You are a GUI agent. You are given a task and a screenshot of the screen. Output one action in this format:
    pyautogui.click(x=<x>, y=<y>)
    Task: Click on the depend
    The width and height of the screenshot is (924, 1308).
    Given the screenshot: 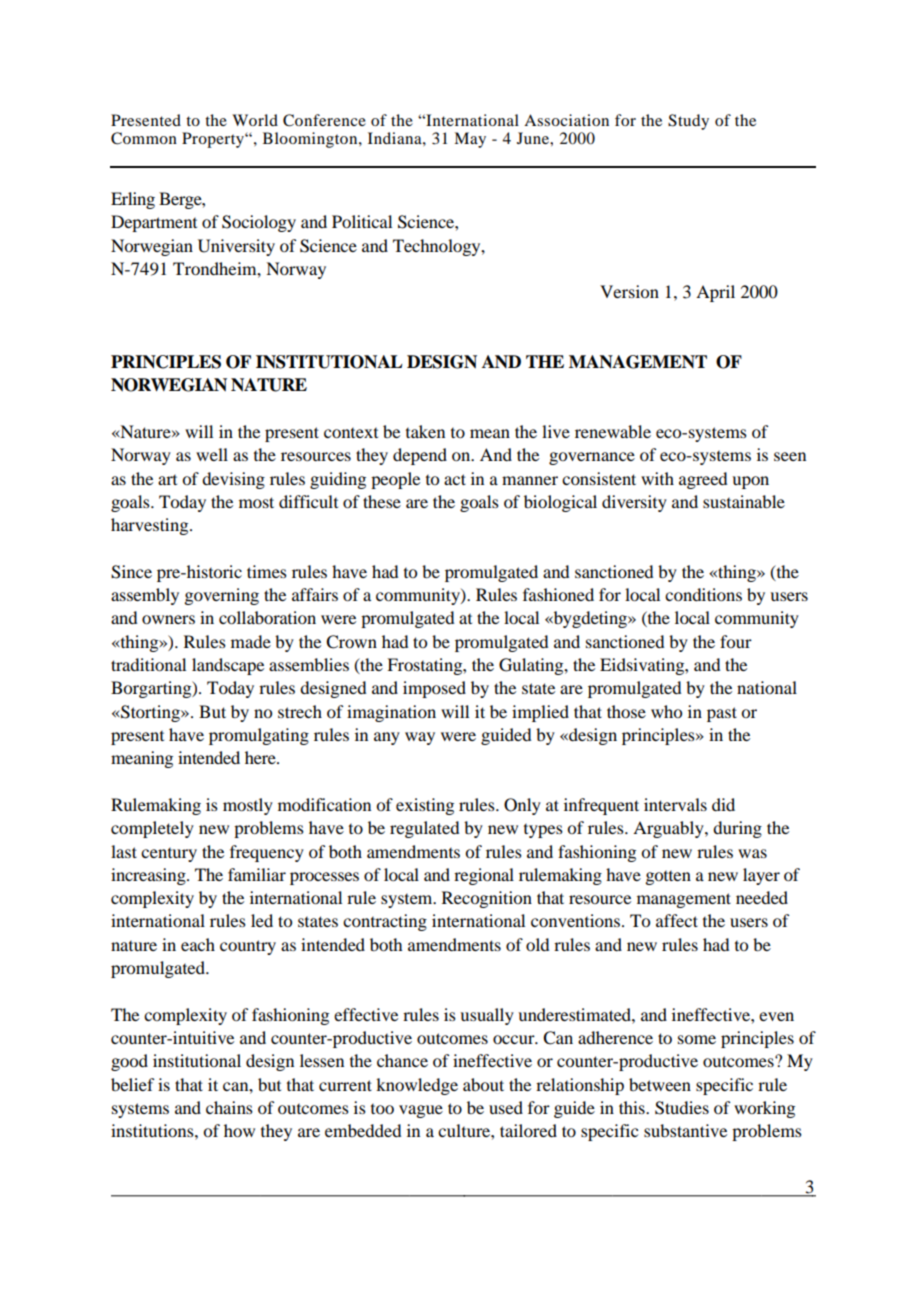 What is the action you would take?
    pyautogui.click(x=420, y=456)
